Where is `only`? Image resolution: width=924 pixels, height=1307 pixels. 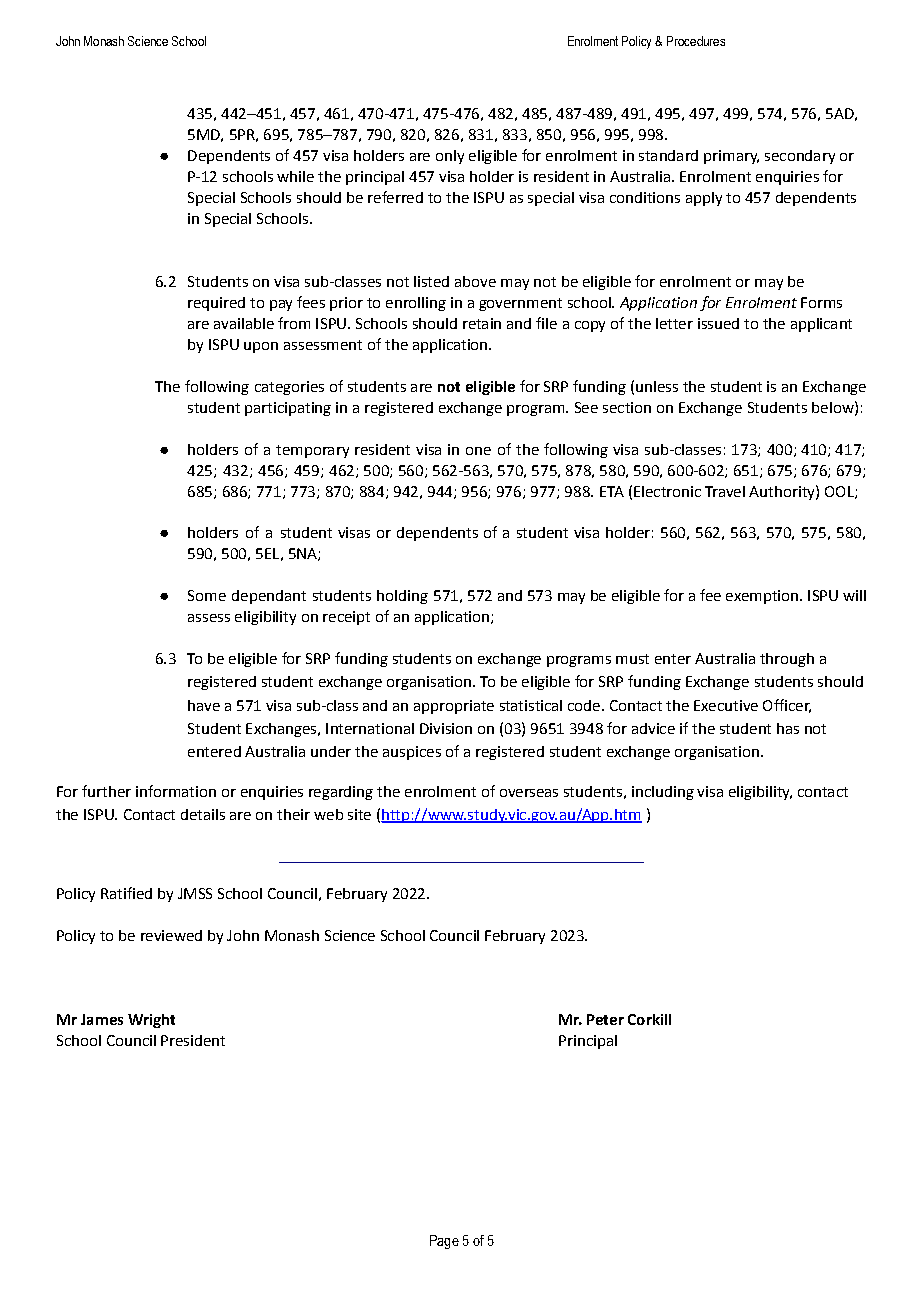
only is located at coordinates (450, 157).
